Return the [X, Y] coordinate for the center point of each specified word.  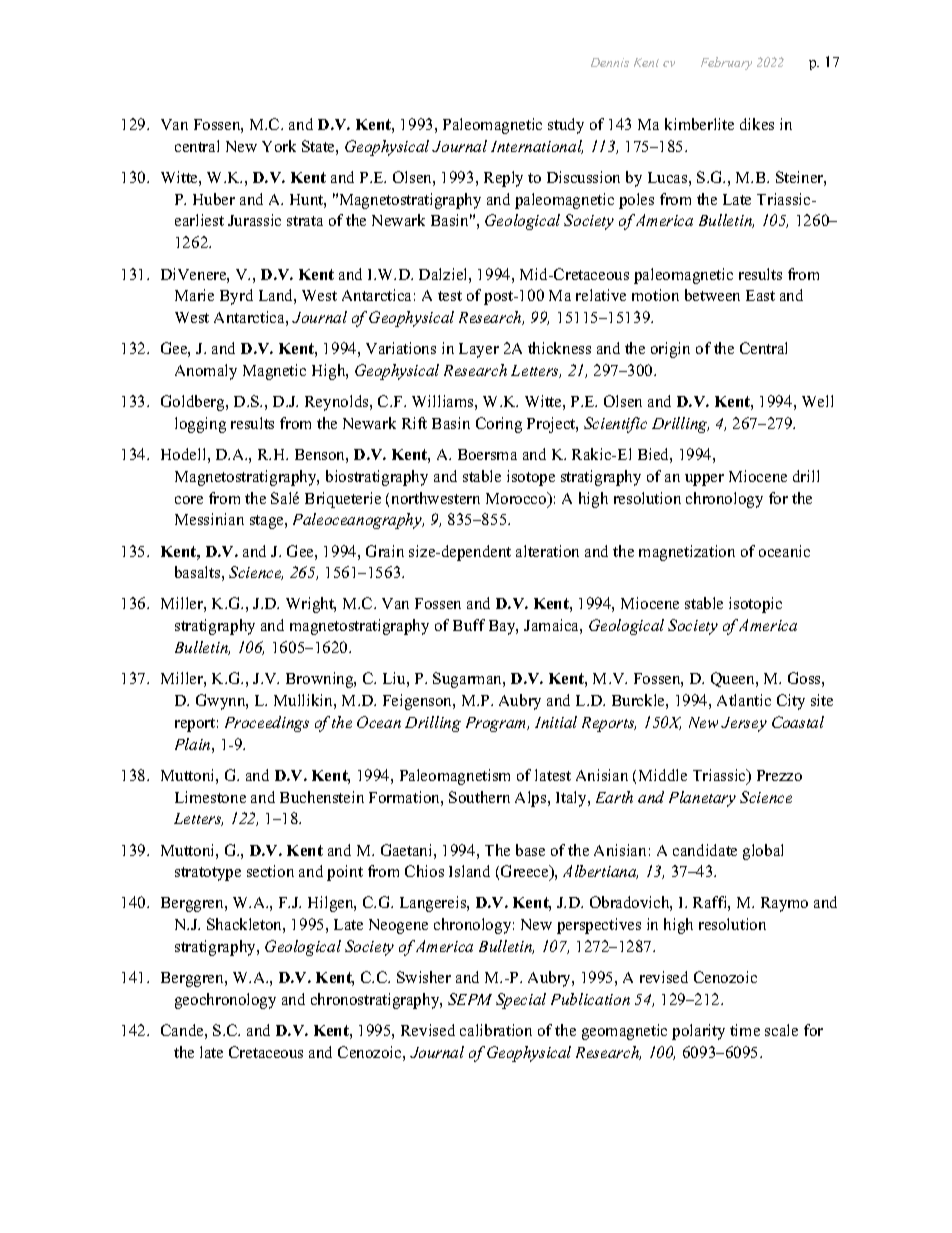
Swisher [424, 977]
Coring [499, 425]
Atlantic [744, 700]
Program [497, 724]
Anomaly [206, 372]
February [726, 63]
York [279, 146]
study [566, 126]
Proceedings [267, 724]
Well [817, 401]
